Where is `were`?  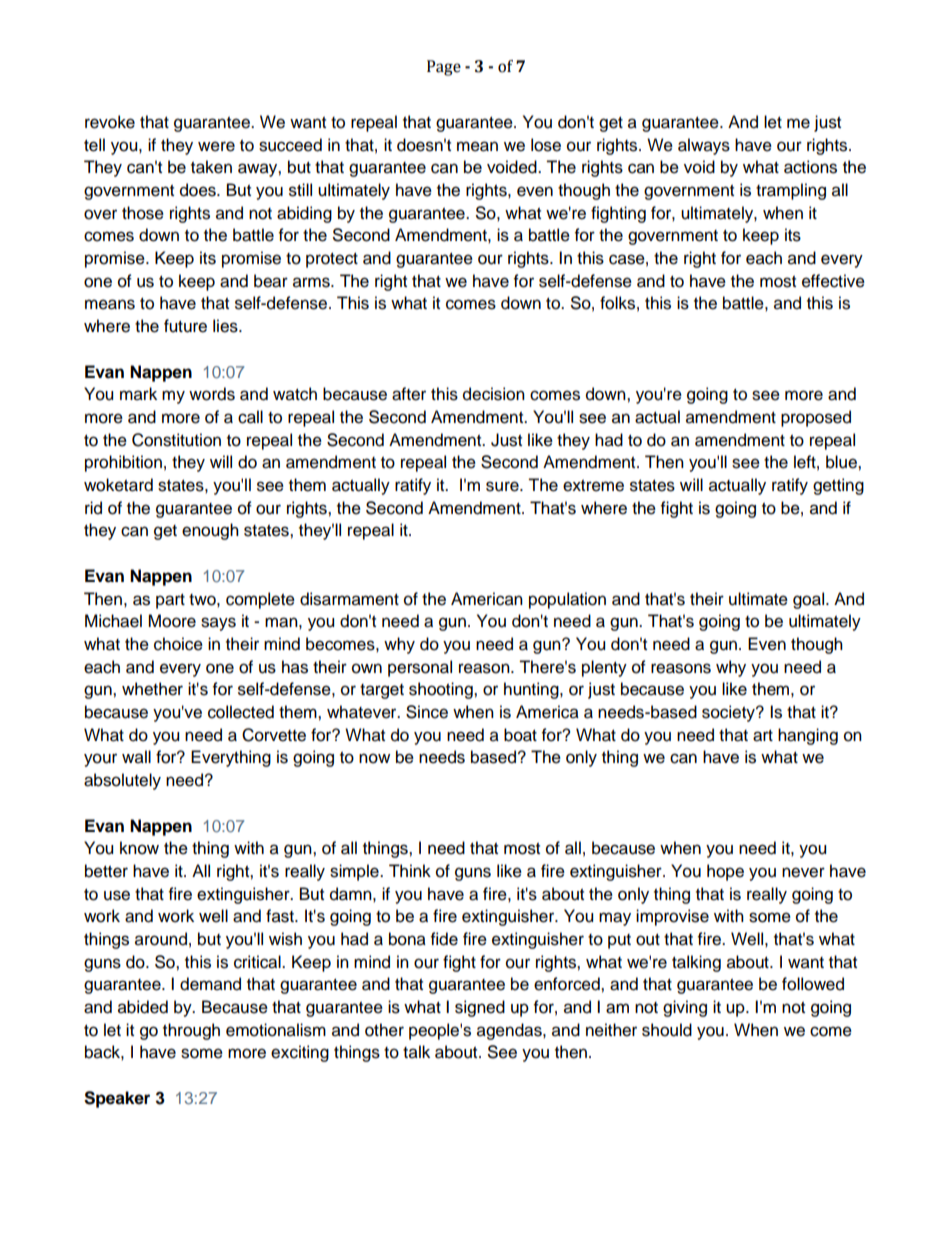
were is located at coordinates (216, 146).
